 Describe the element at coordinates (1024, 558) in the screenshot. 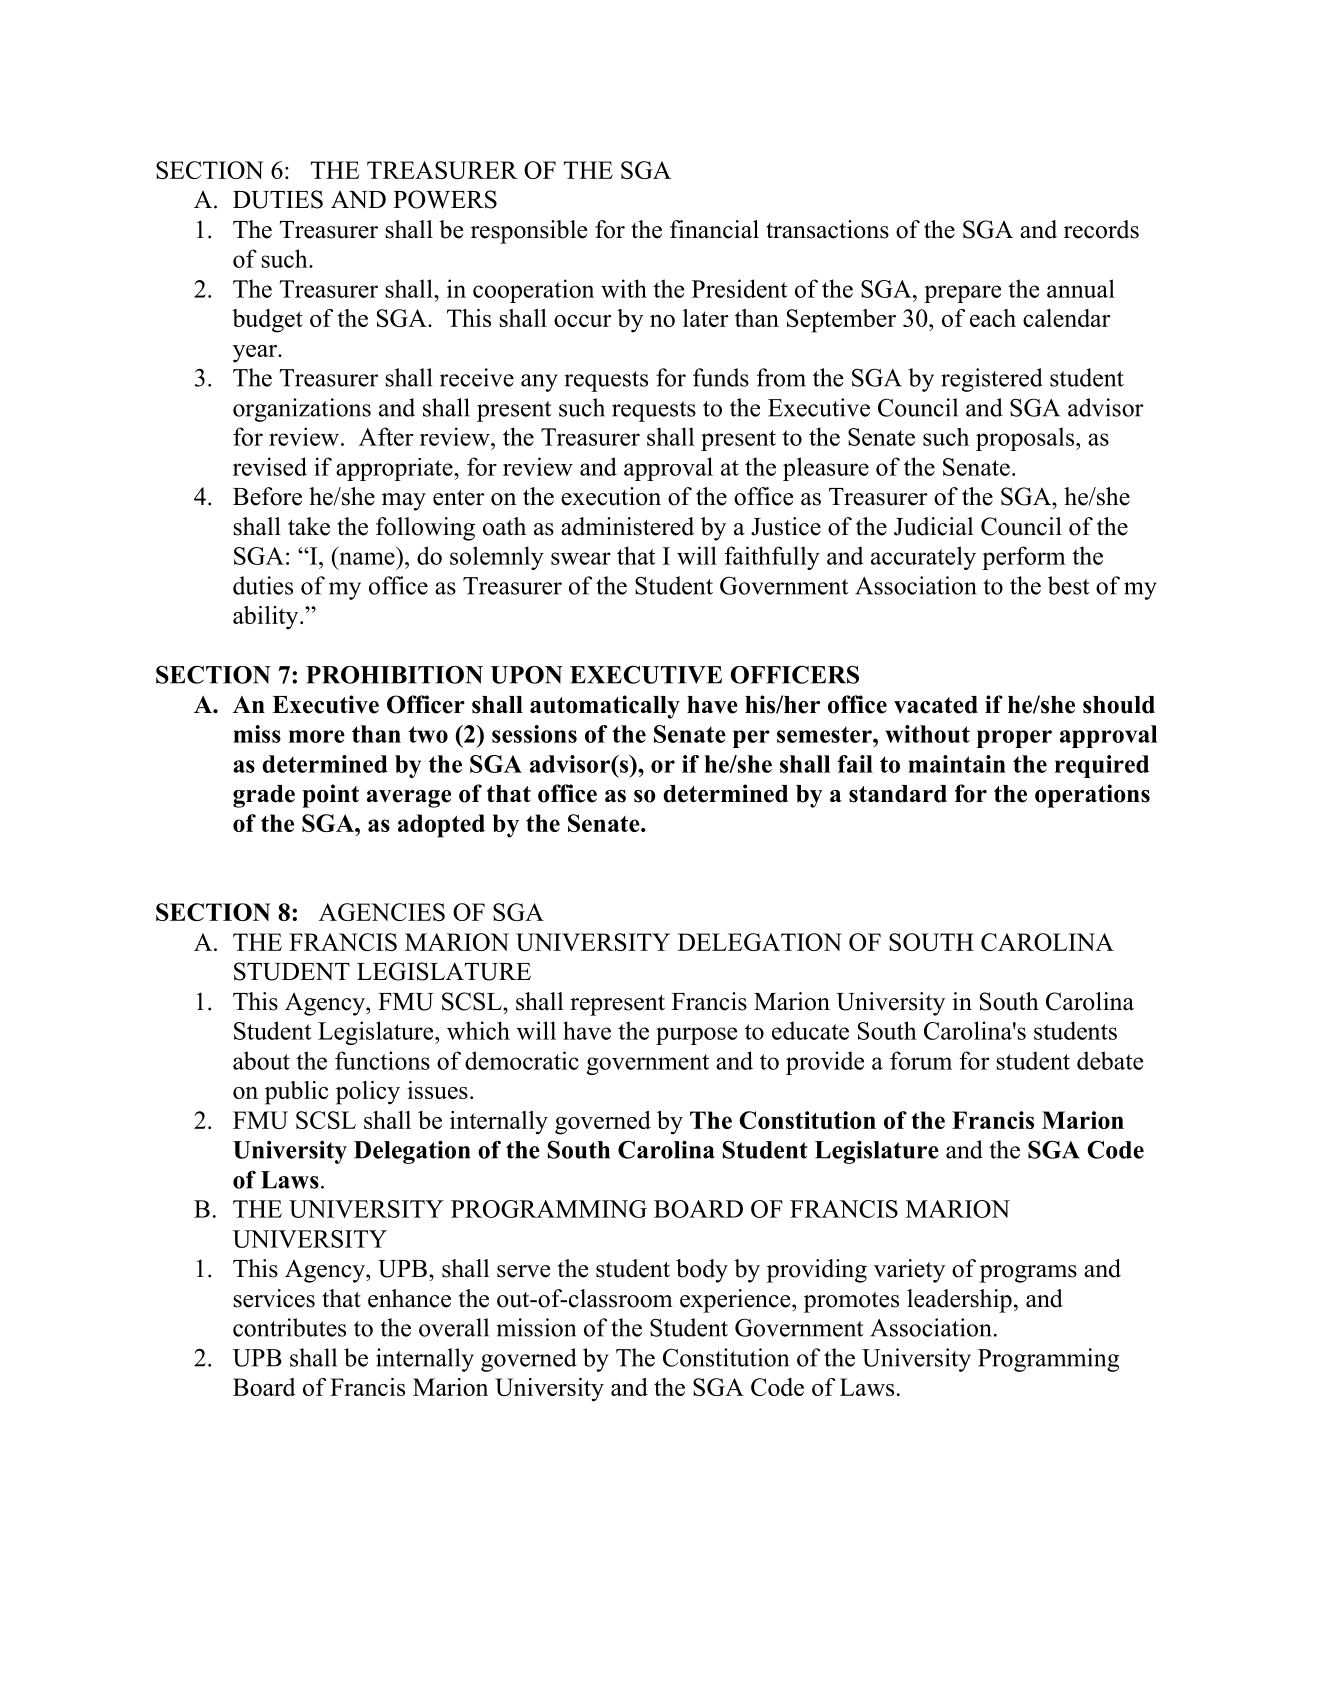

I see `perform` at that location.
